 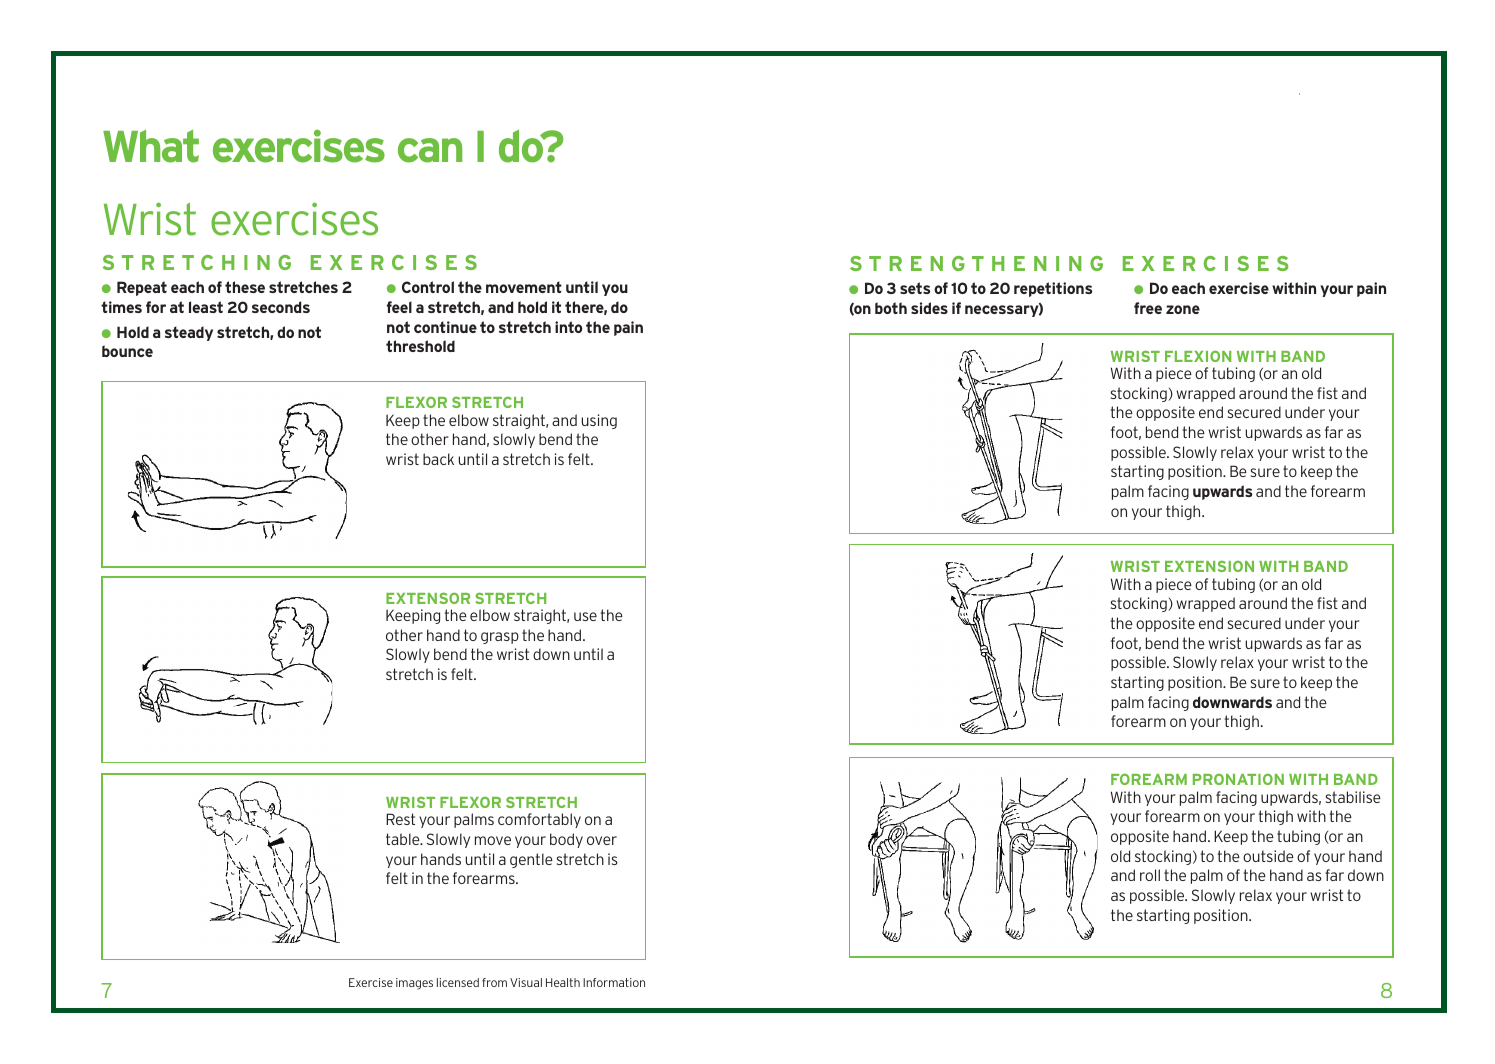 I want to click on steady, so click(x=189, y=333).
